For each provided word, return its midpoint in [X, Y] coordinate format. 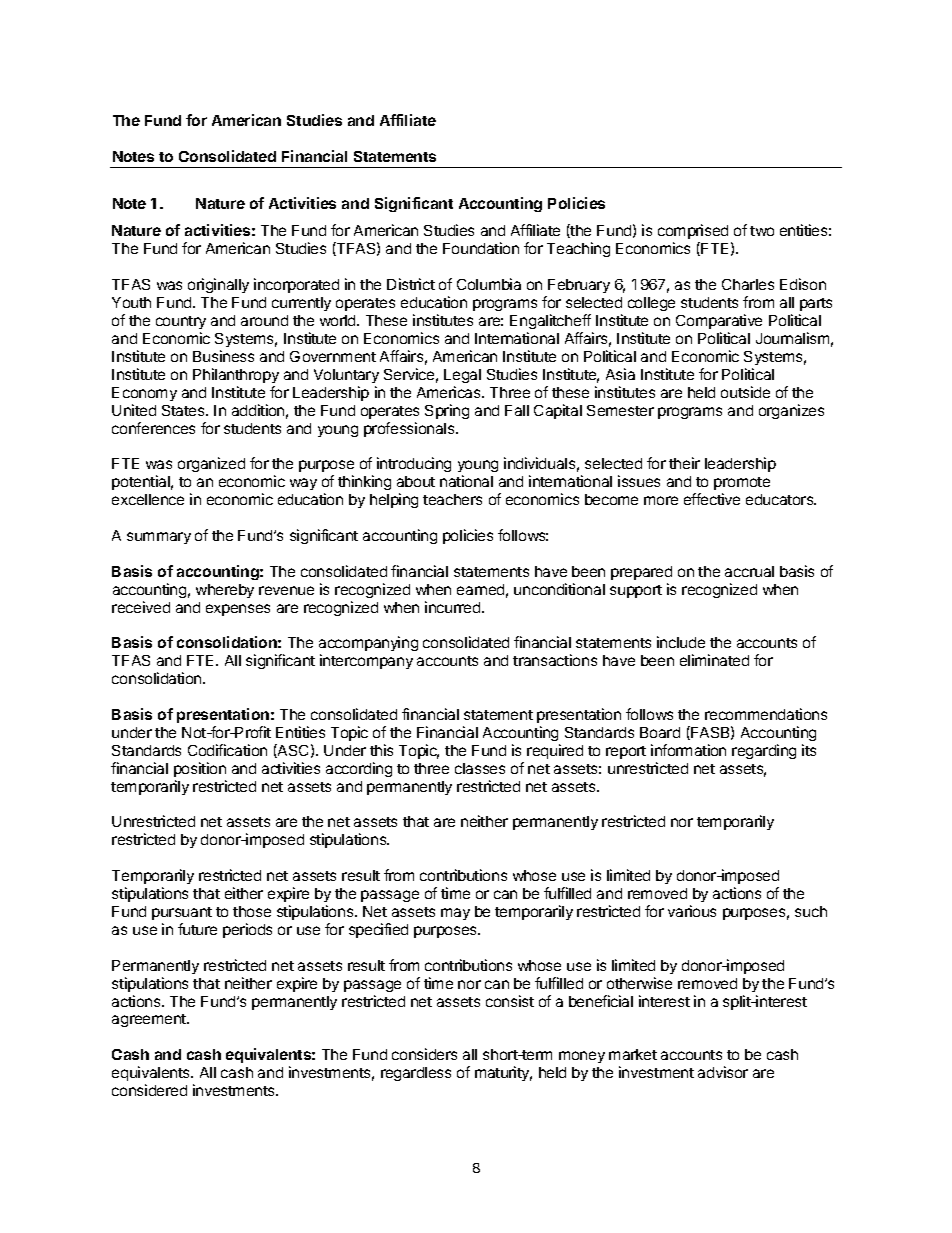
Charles [748, 284]
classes [480, 768]
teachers [452, 499]
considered [149, 1090]
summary [159, 538]
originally [218, 285]
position [200, 769]
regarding [764, 751]
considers [424, 1054]
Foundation [481, 248]
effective [712, 499]
